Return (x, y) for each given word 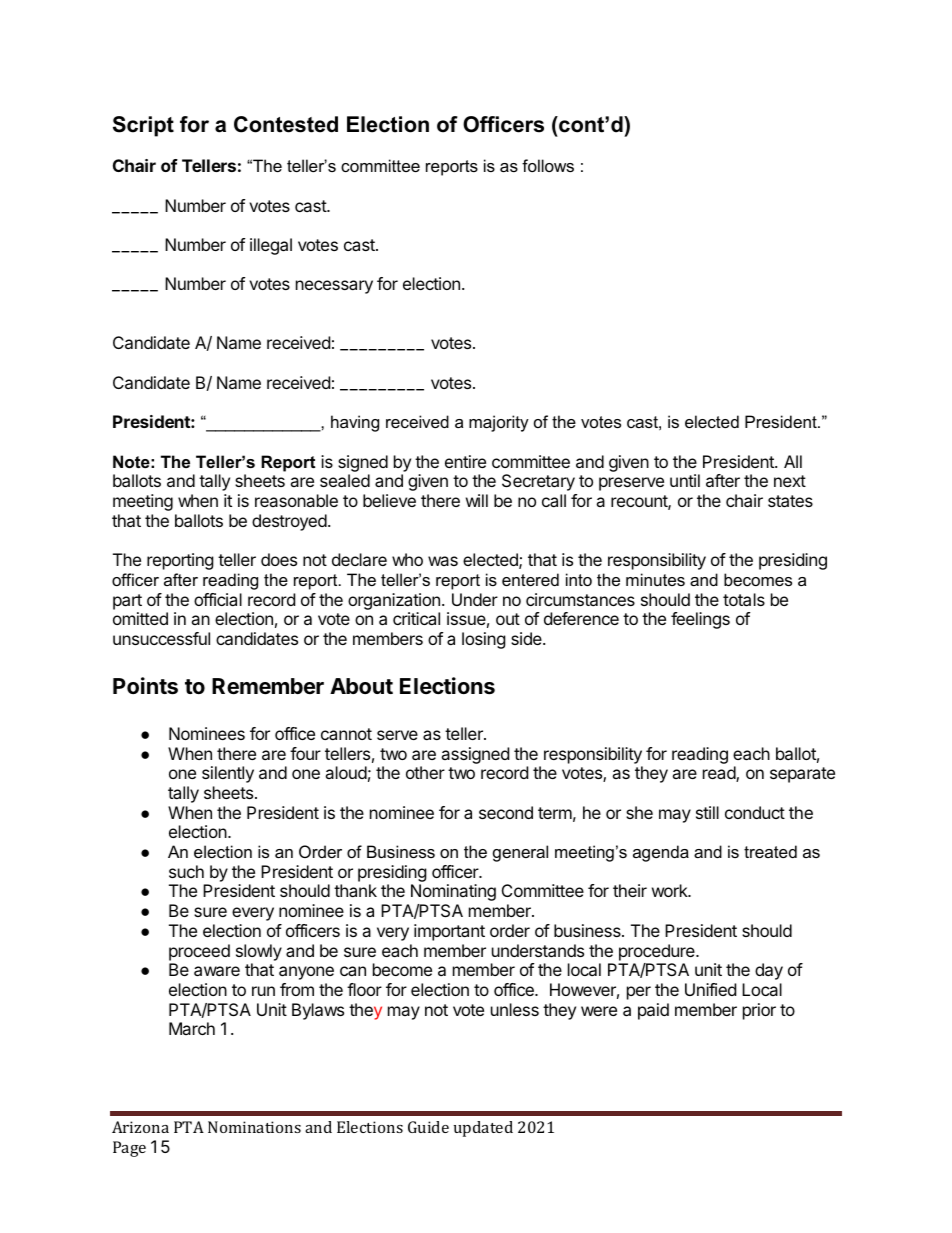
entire (465, 461)
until (685, 480)
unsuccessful (161, 638)
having (355, 423)
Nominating (453, 892)
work (671, 890)
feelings (700, 620)
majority (499, 423)
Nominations (254, 1127)
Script (143, 126)
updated (483, 1129)
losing (484, 640)
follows (548, 165)
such (186, 871)
